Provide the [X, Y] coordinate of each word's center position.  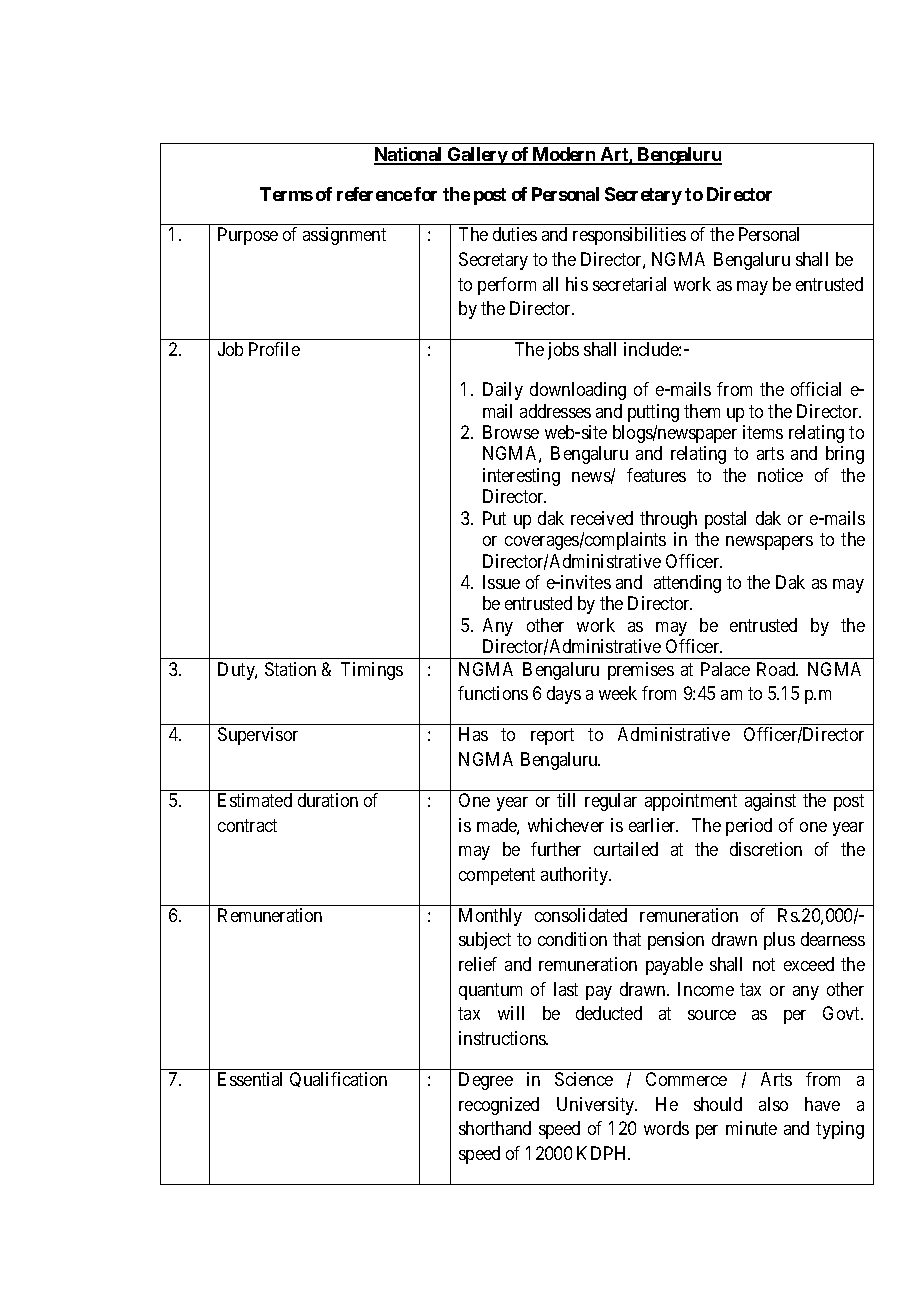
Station [290, 669]
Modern [564, 155]
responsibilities [629, 236]
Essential [250, 1079]
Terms [286, 194]
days [564, 695]
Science [584, 1079]
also [773, 1104]
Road [777, 669]
